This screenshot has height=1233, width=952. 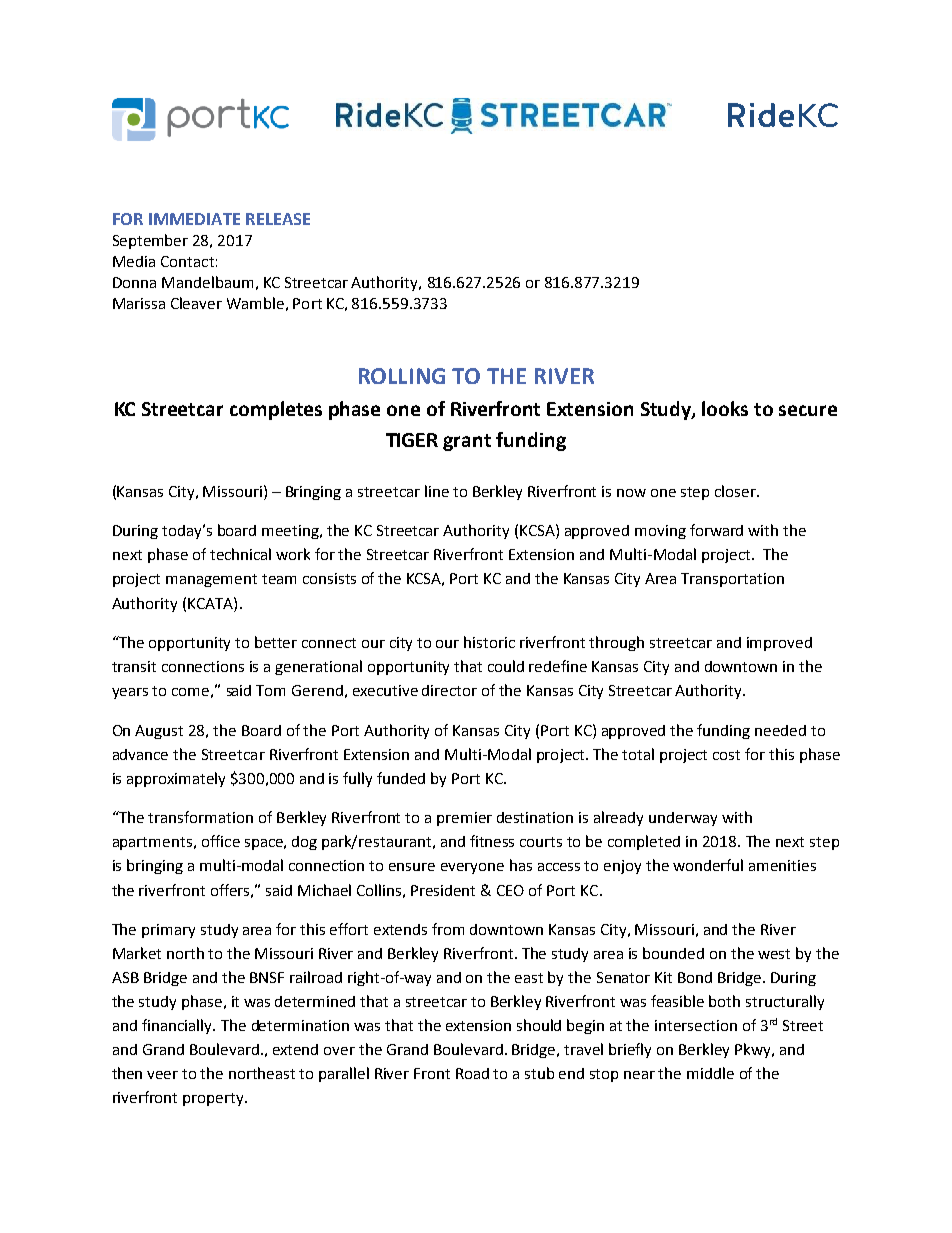 What do you see at coordinates (187, 261) in the screenshot?
I see `Contact` at bounding box center [187, 261].
